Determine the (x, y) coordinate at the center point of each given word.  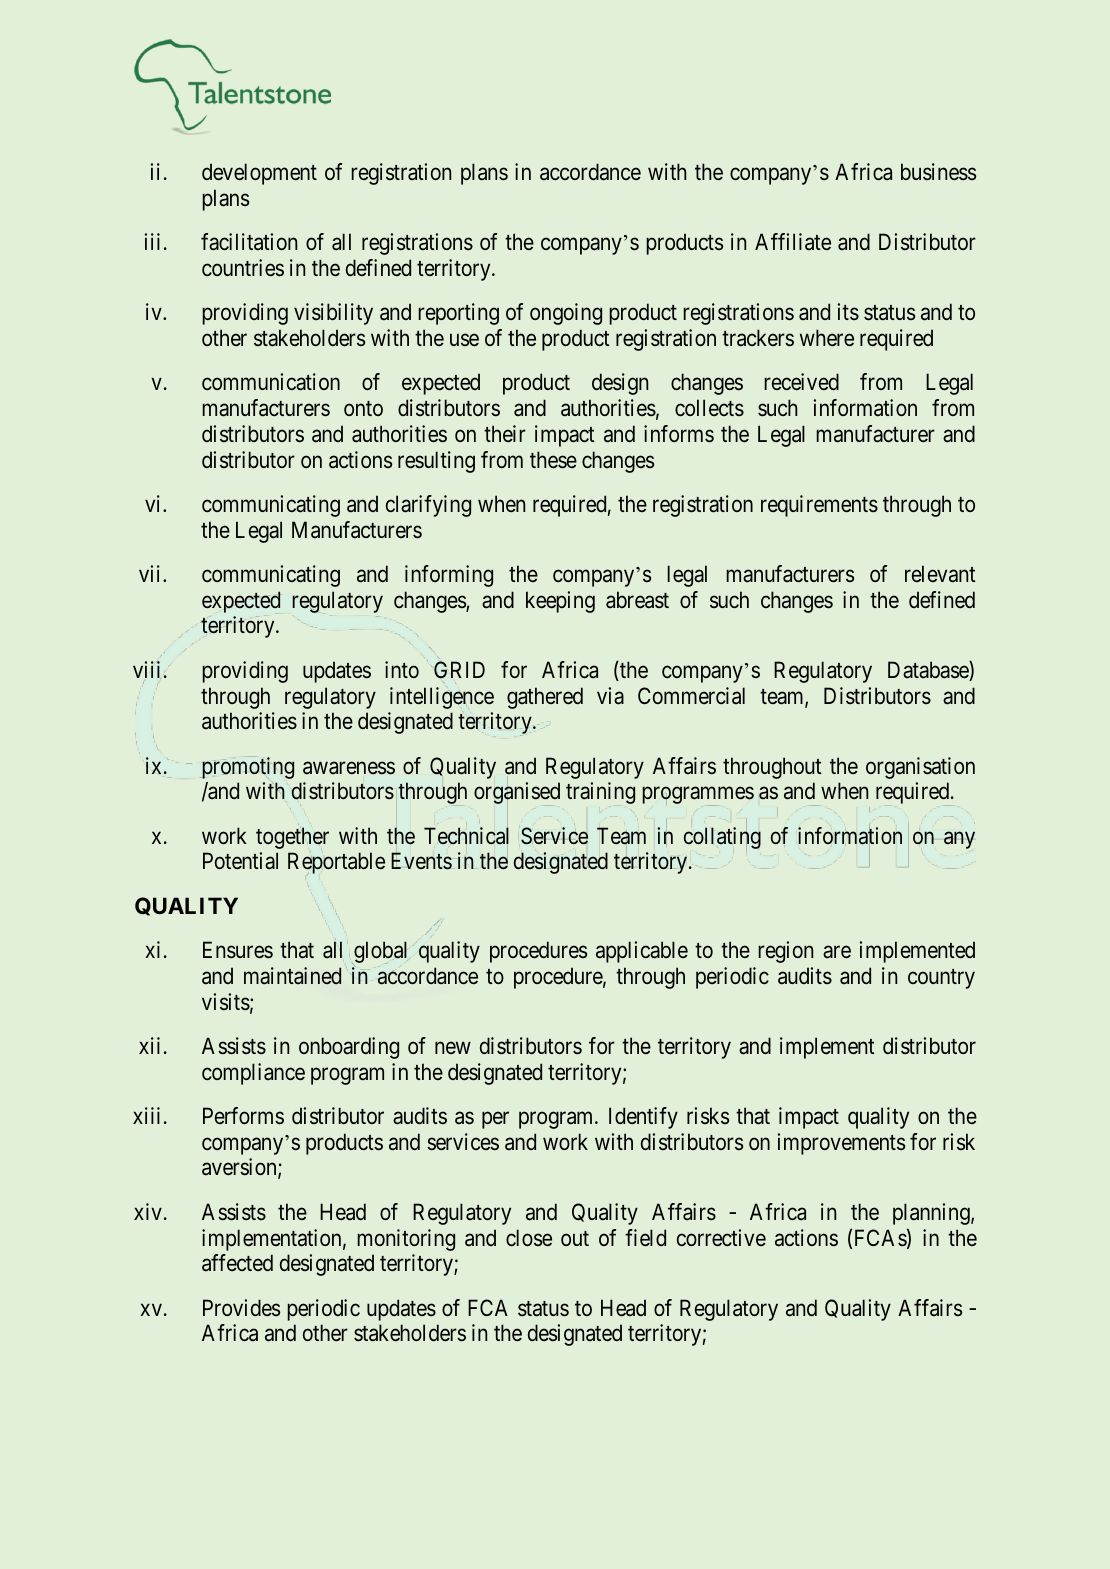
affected (237, 1263)
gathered (545, 698)
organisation (920, 768)
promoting (247, 768)
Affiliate (793, 242)
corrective (721, 1238)
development (259, 174)
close (529, 1238)
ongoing (566, 314)
